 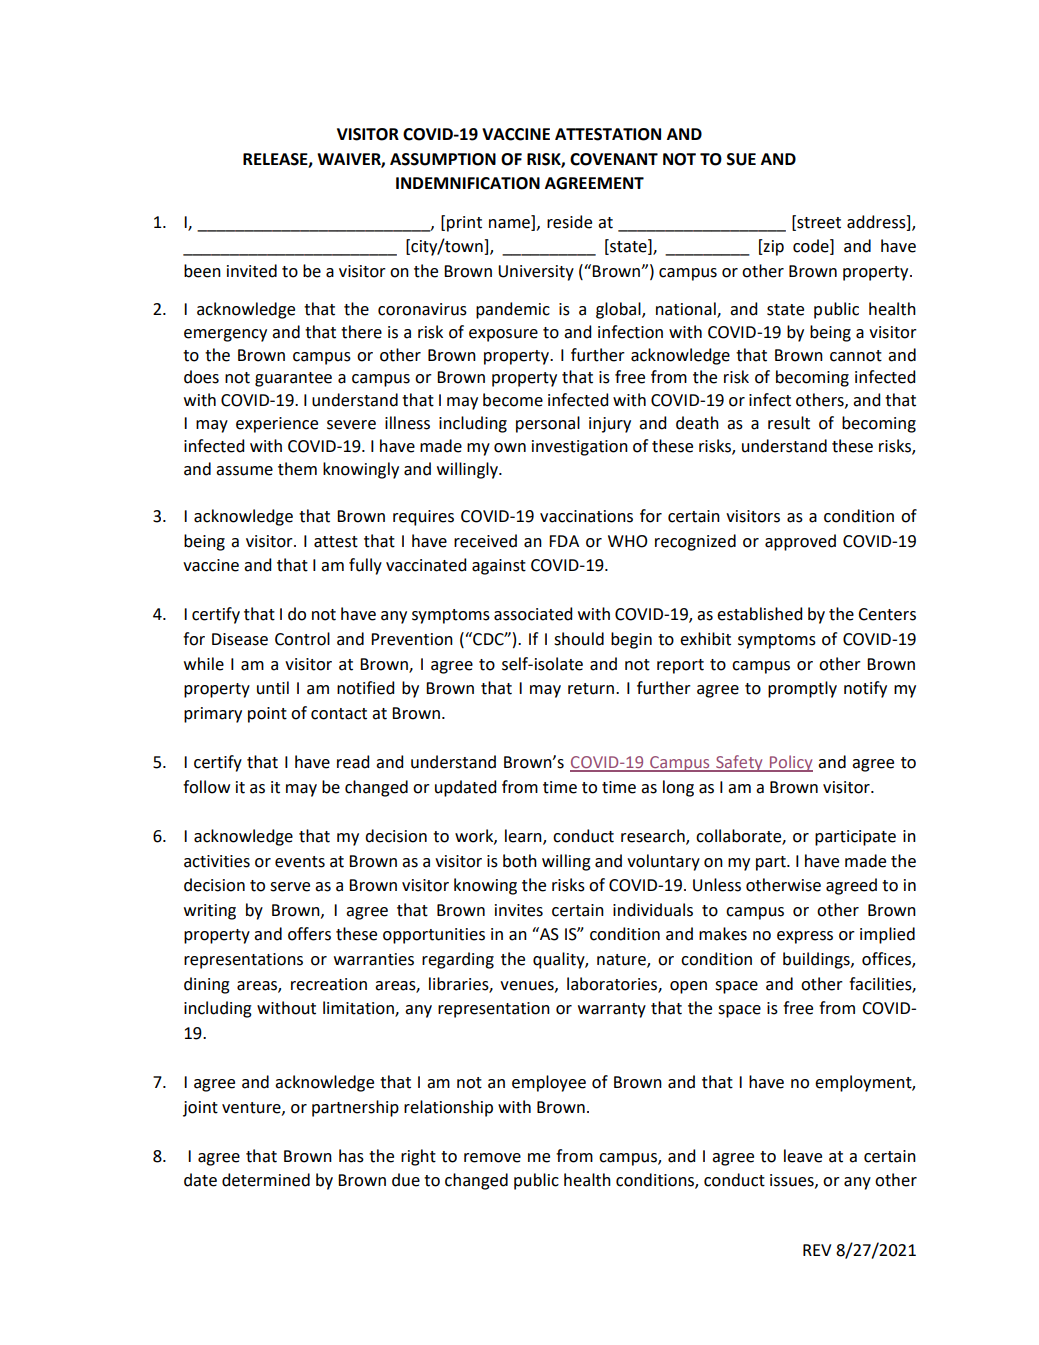 What do you see at coordinates (266, 1180) in the screenshot?
I see `determined` at bounding box center [266, 1180].
